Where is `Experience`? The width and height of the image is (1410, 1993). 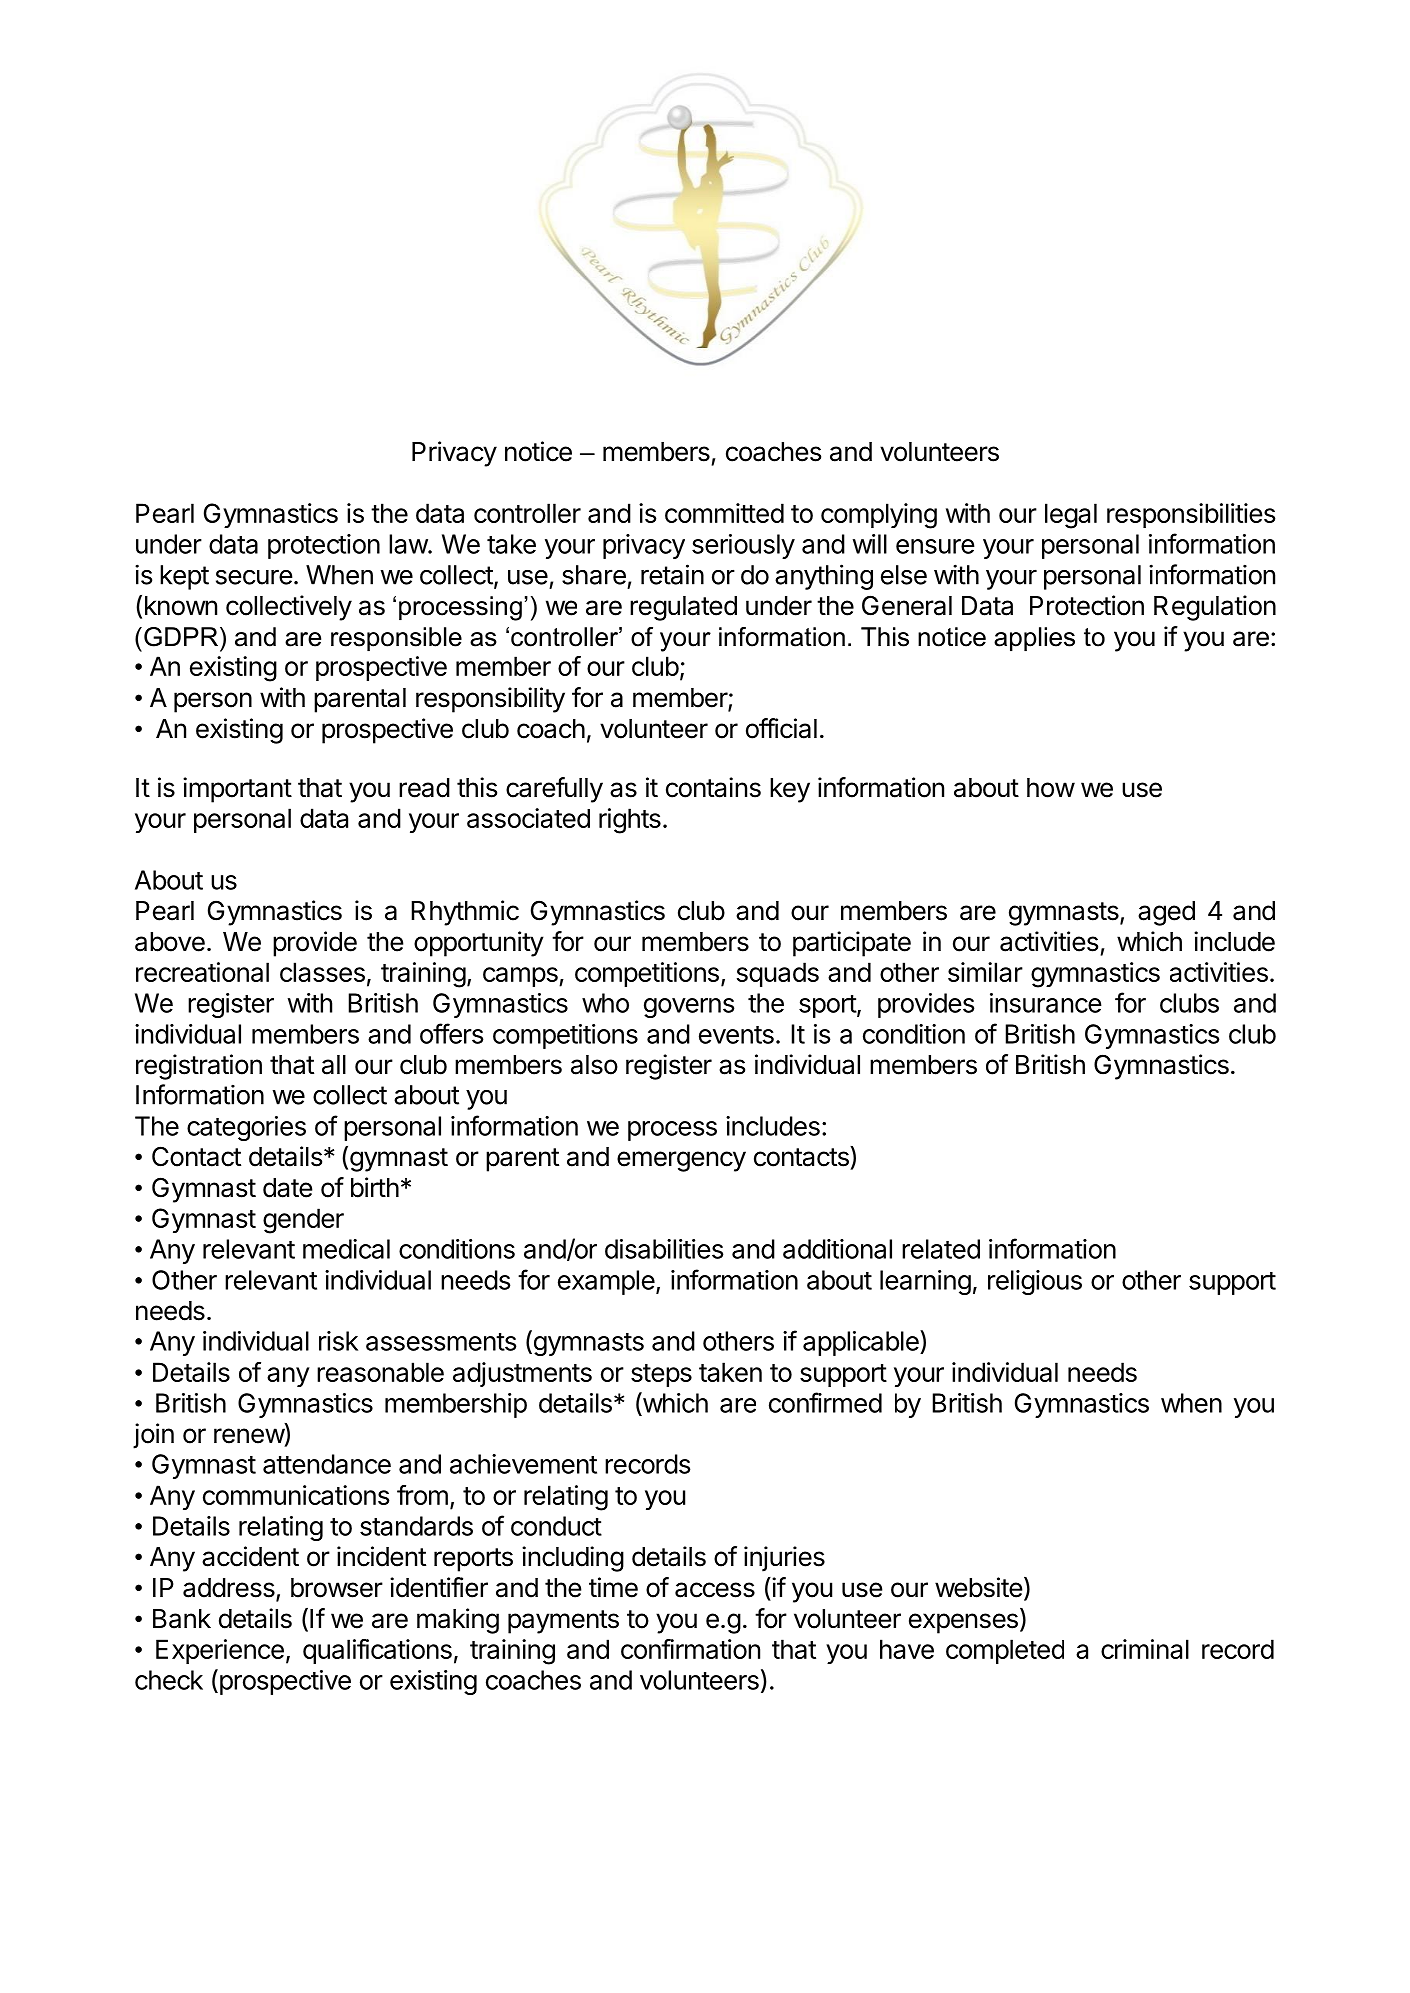 Experience is located at coordinates (220, 1651).
